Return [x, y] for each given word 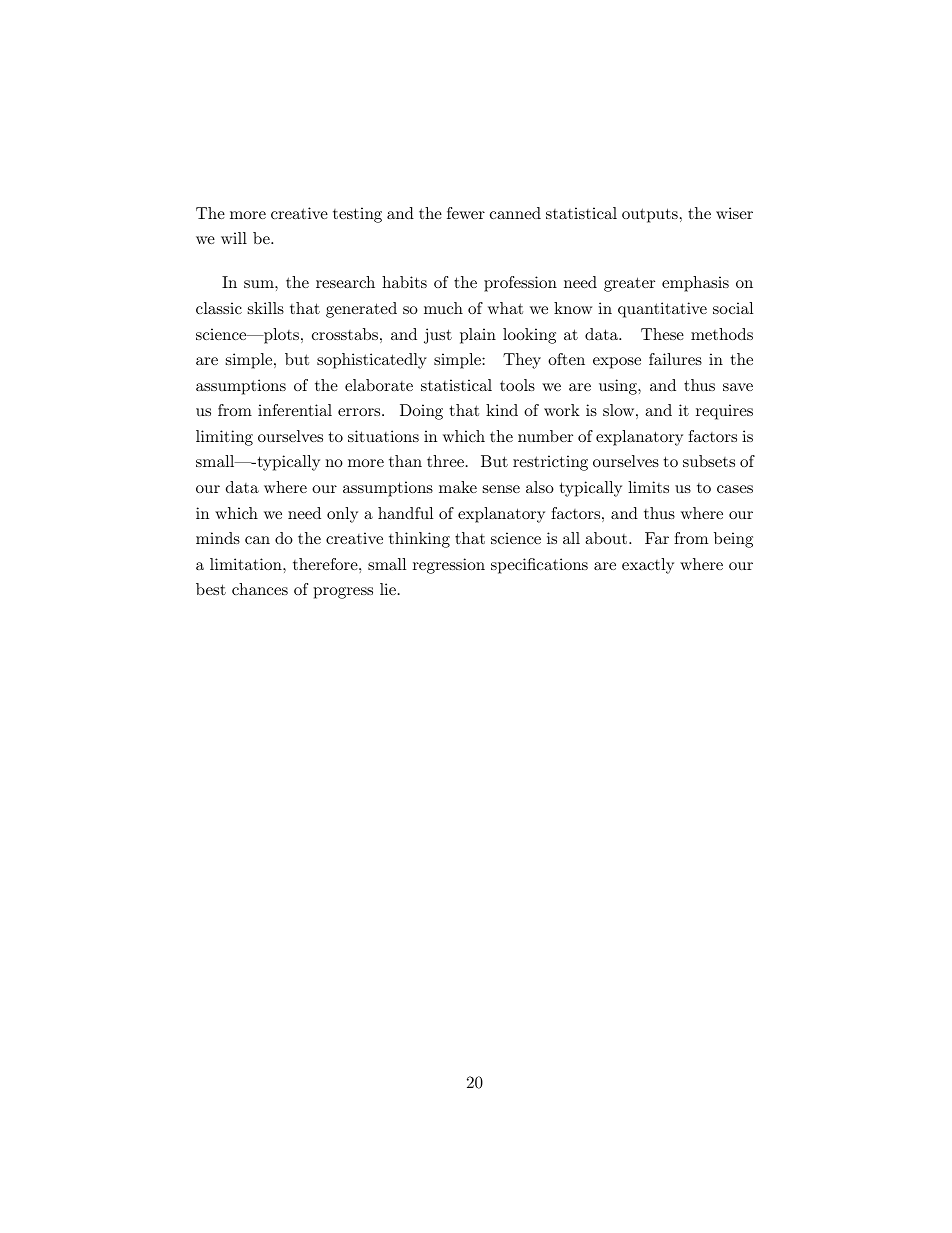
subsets [709, 461]
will [234, 238]
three [445, 461]
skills [266, 308]
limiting [224, 438]
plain [478, 336]
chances [260, 589]
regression [449, 566]
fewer [466, 213]
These [662, 334]
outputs [650, 215]
